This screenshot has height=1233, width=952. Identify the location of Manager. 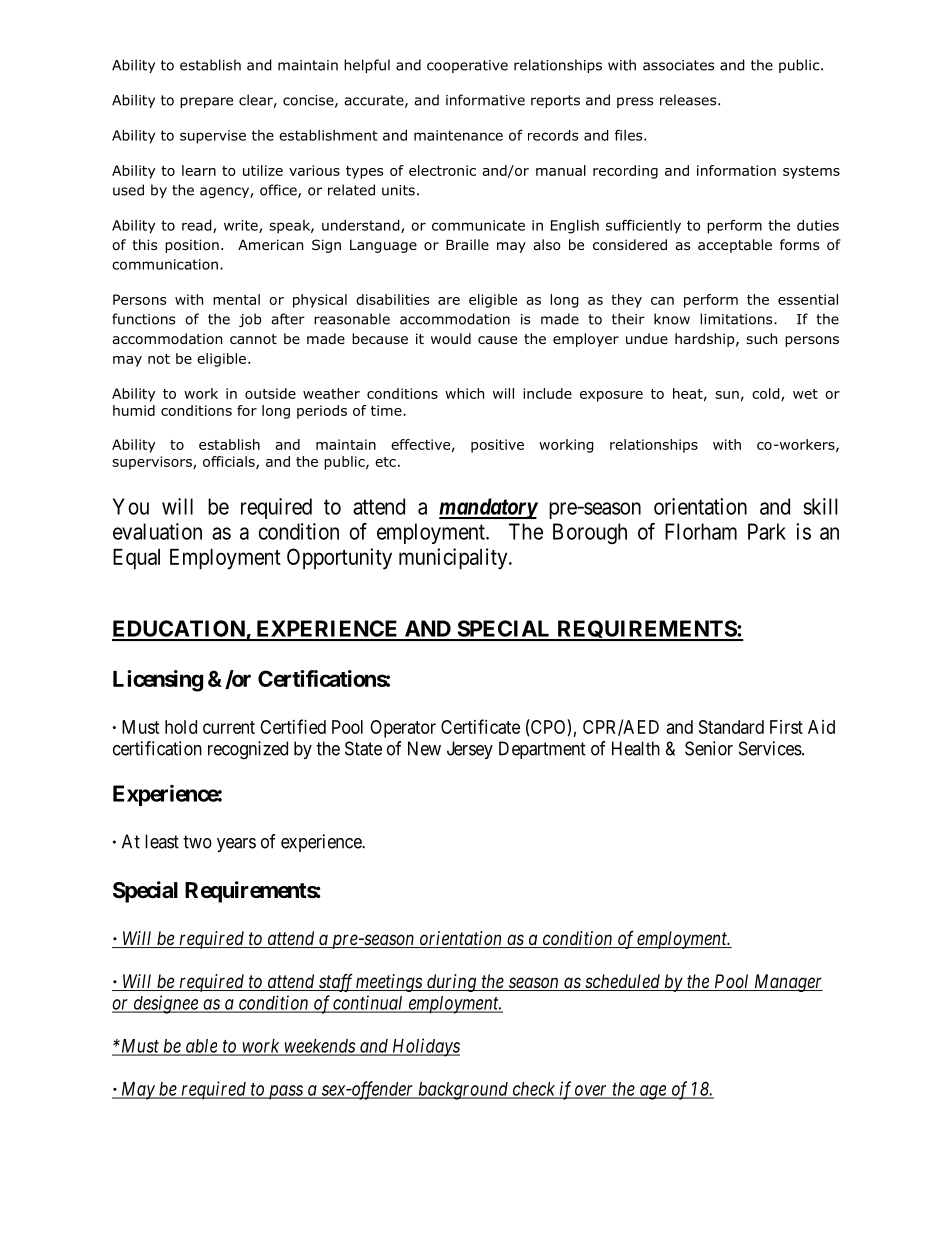
(787, 983).
